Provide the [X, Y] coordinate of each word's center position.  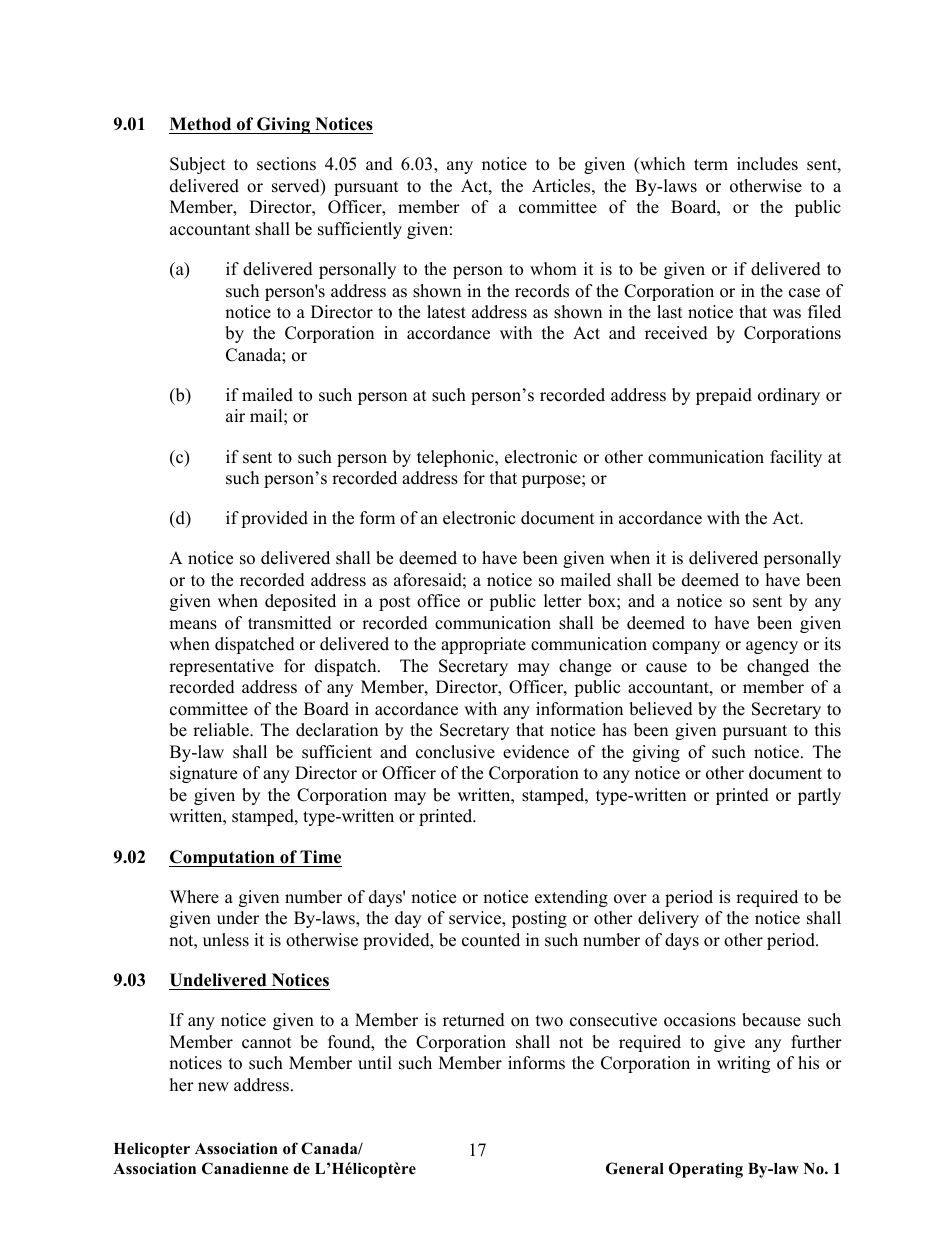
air [235, 415]
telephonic [456, 458]
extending [571, 898]
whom [553, 269]
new [213, 1087]
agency [772, 647]
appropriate [483, 645]
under [238, 918]
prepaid [724, 396]
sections [286, 164]
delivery [668, 919]
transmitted [290, 623]
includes [767, 164]
